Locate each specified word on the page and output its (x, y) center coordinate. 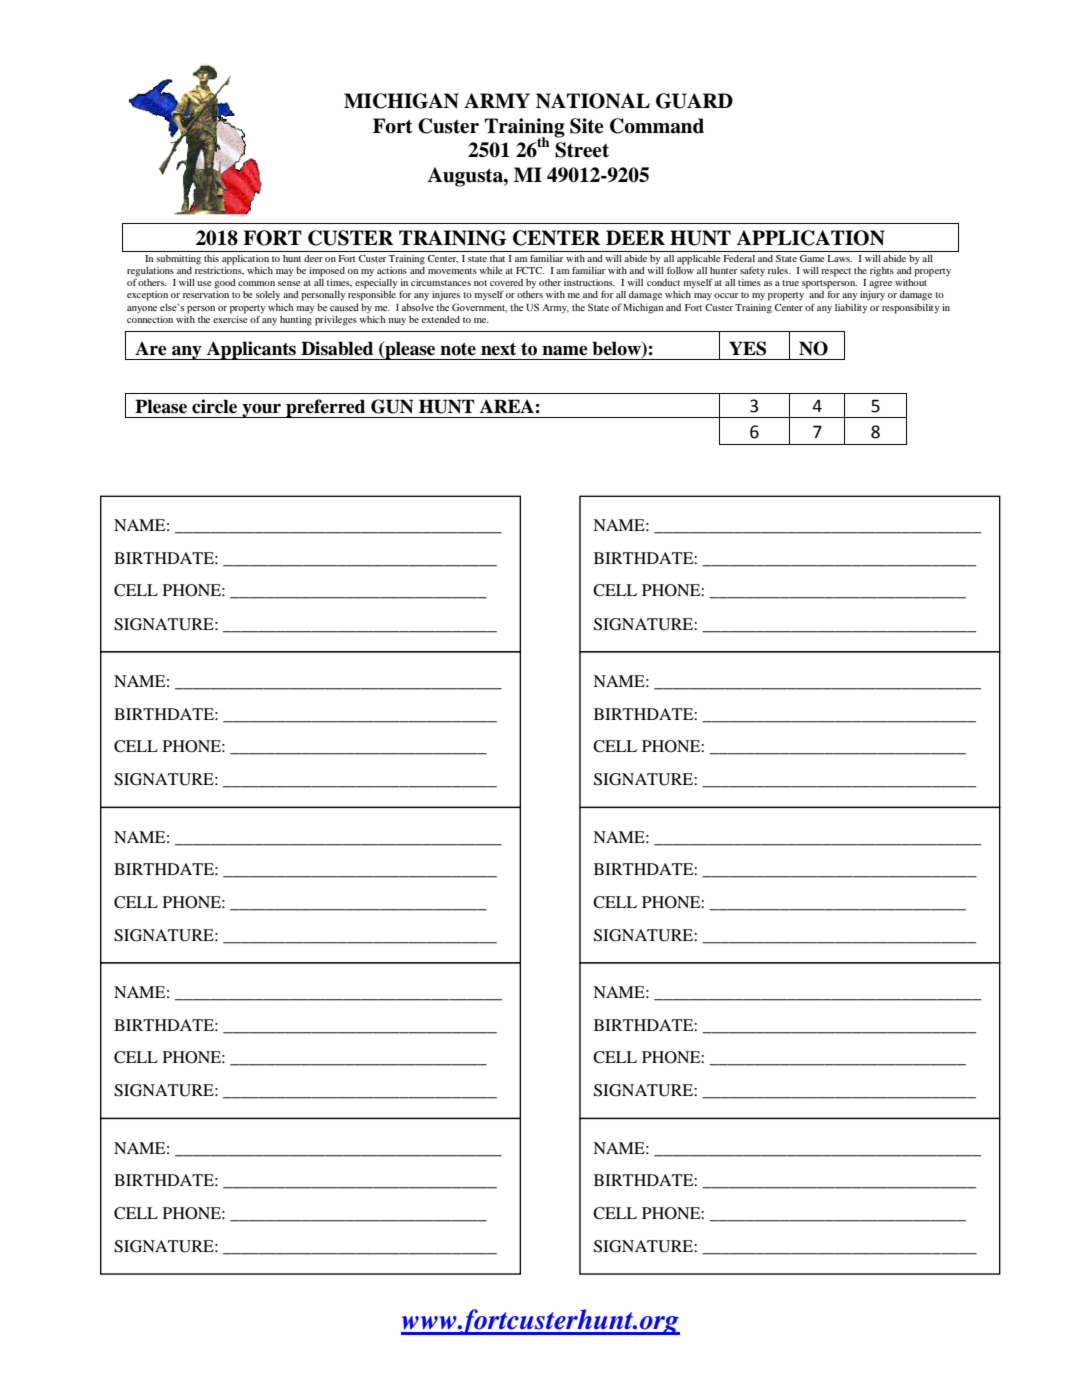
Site (587, 126)
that (497, 258)
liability (851, 309)
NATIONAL (593, 101)
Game (812, 258)
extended (441, 319)
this (211, 258)
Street (582, 150)
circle (214, 406)
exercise (230, 318)
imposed (327, 272)
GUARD (694, 101)
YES (747, 348)
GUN (392, 406)
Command (657, 126)
